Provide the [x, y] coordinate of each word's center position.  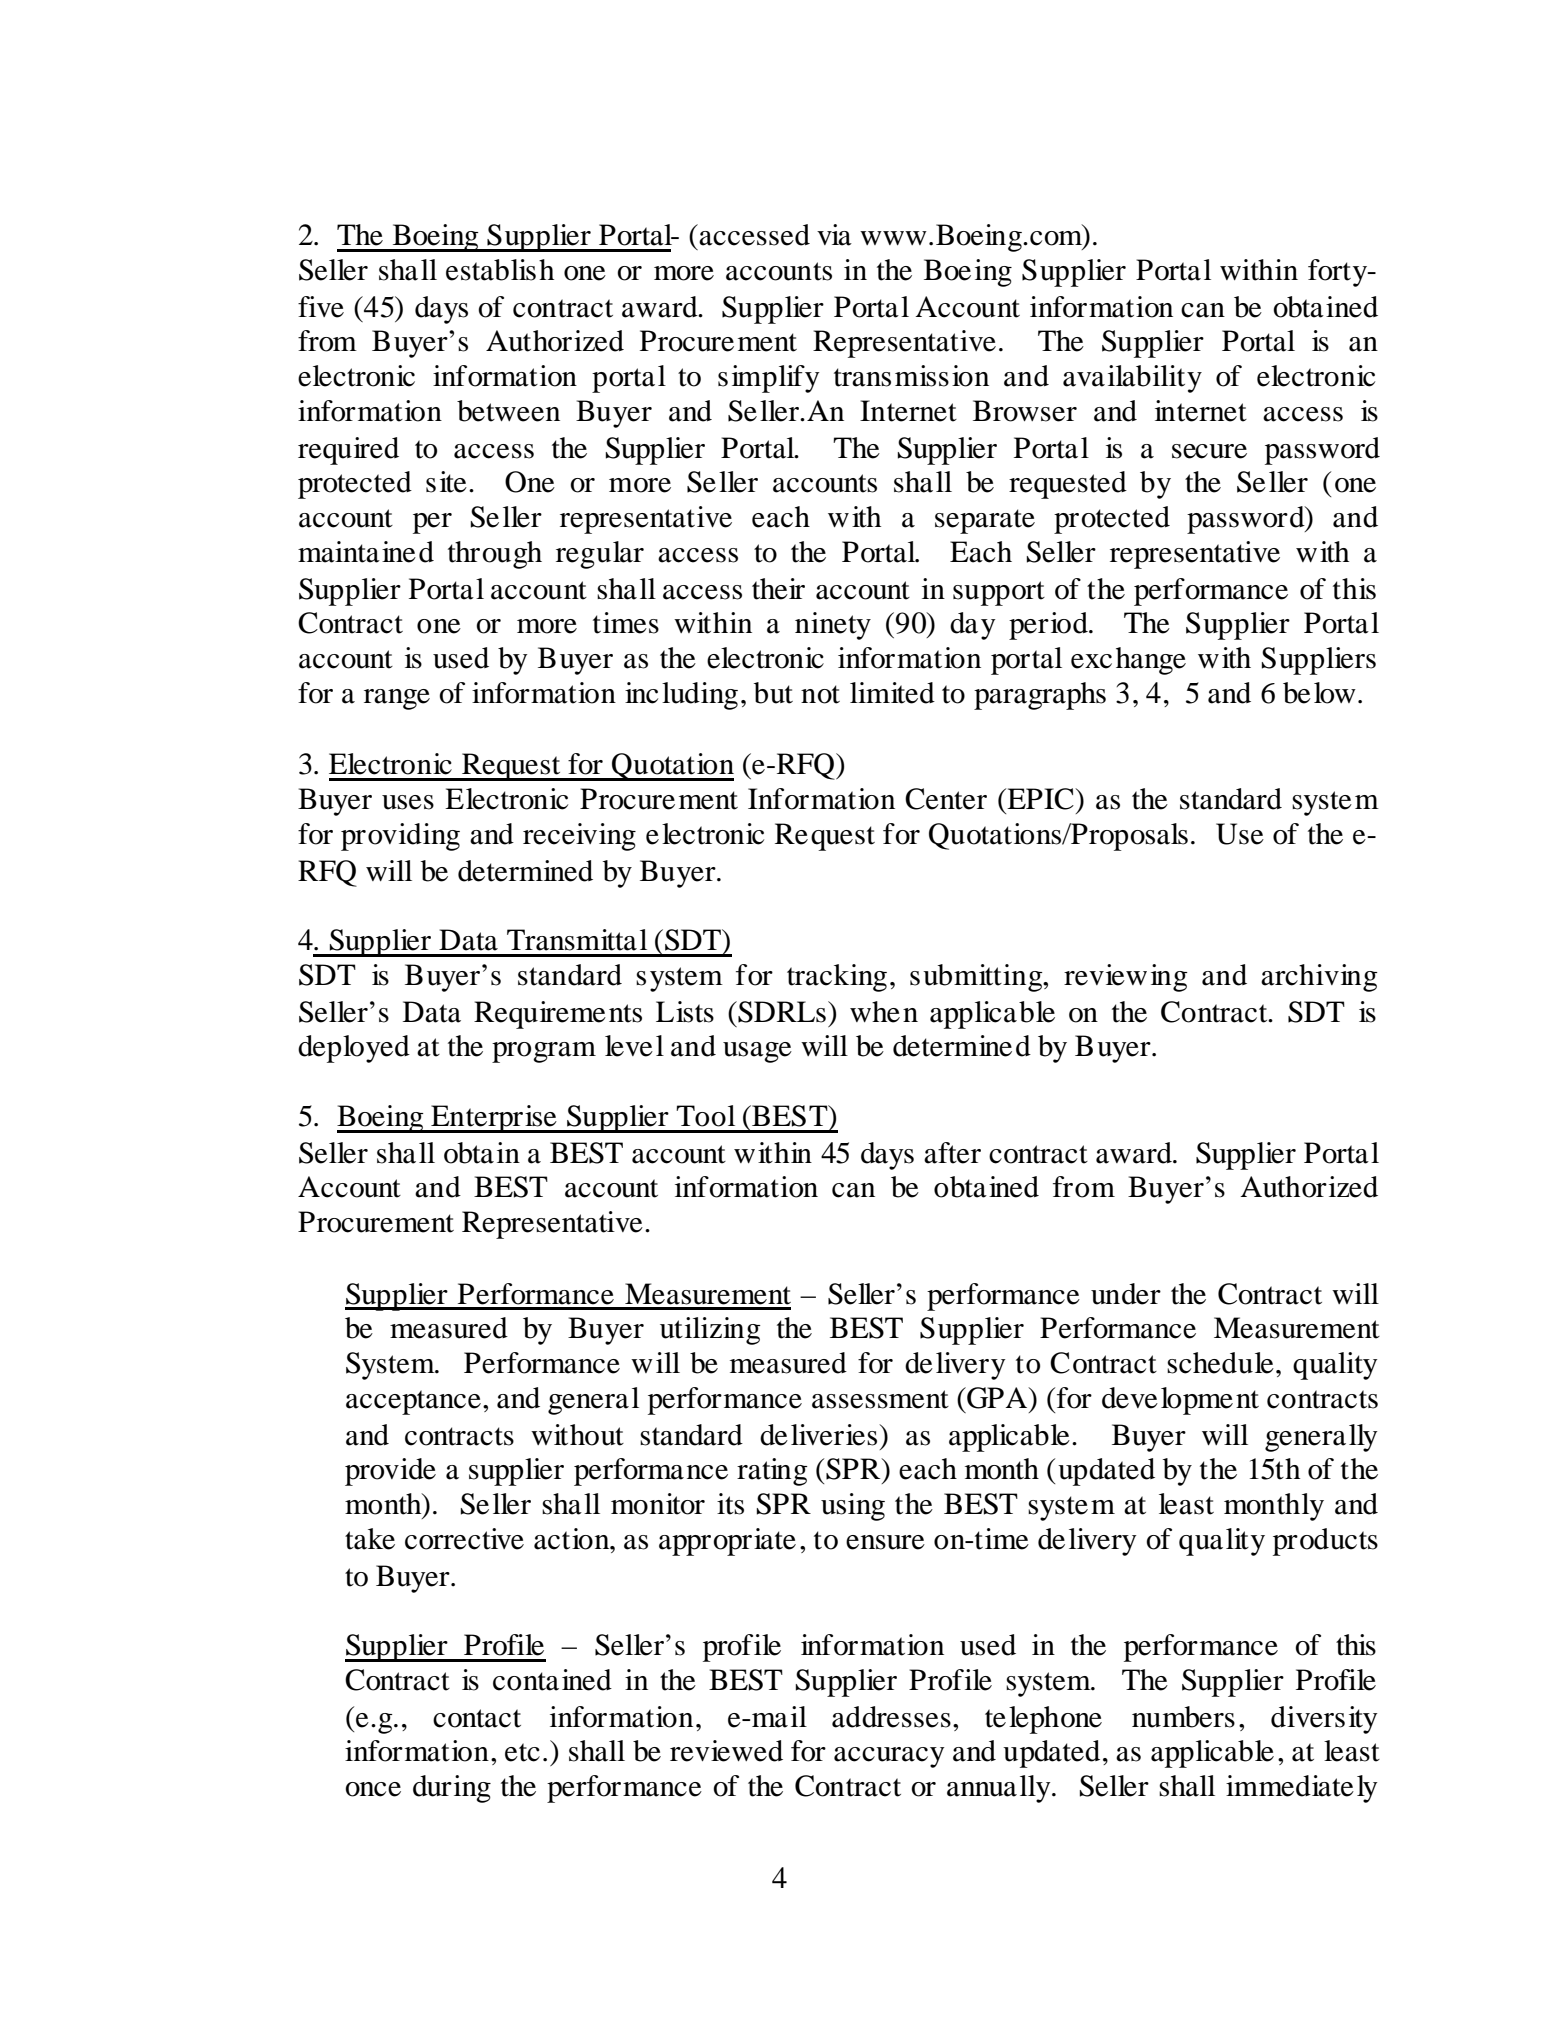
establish [500, 270]
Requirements [558, 1015]
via [834, 235]
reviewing [1126, 978]
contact [477, 1718]
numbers [1183, 1717]
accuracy [889, 1757]
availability [1132, 379]
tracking [837, 978]
